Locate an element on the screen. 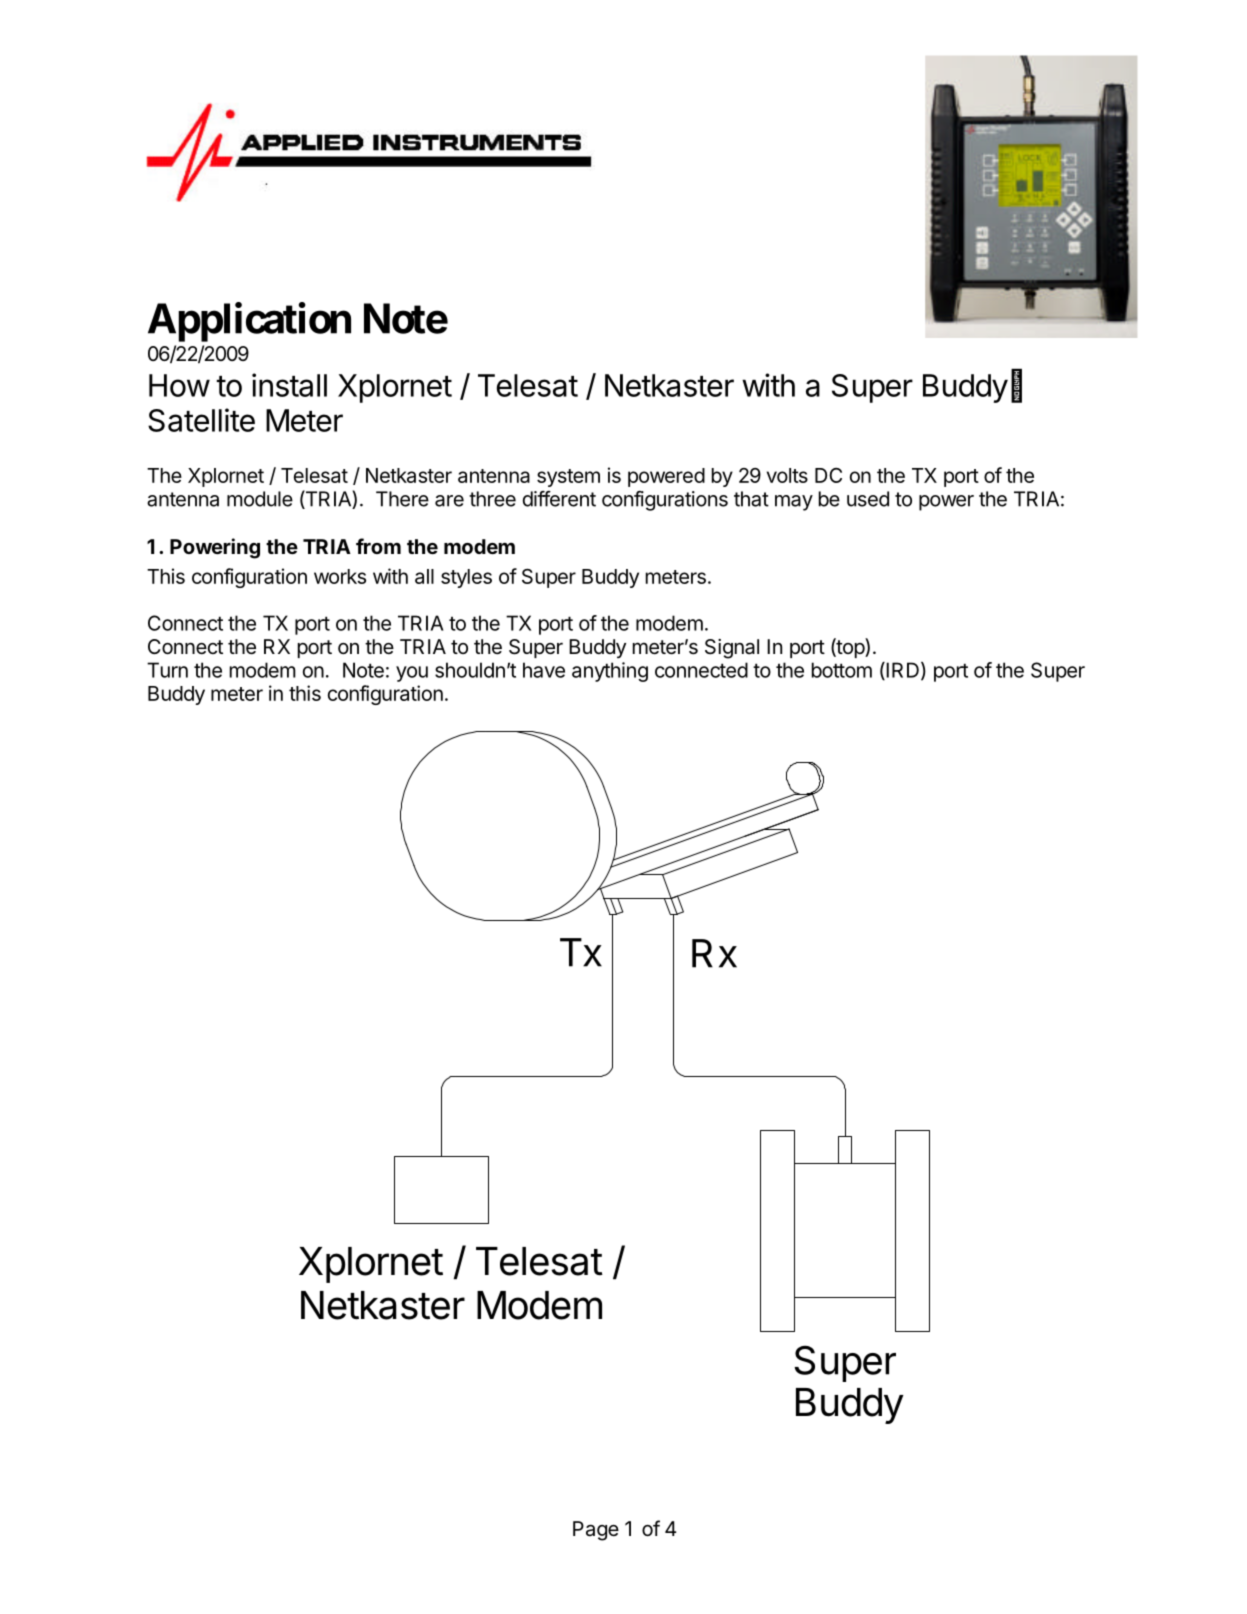 This screenshot has height=1614, width=1247. volts is located at coordinates (787, 475).
